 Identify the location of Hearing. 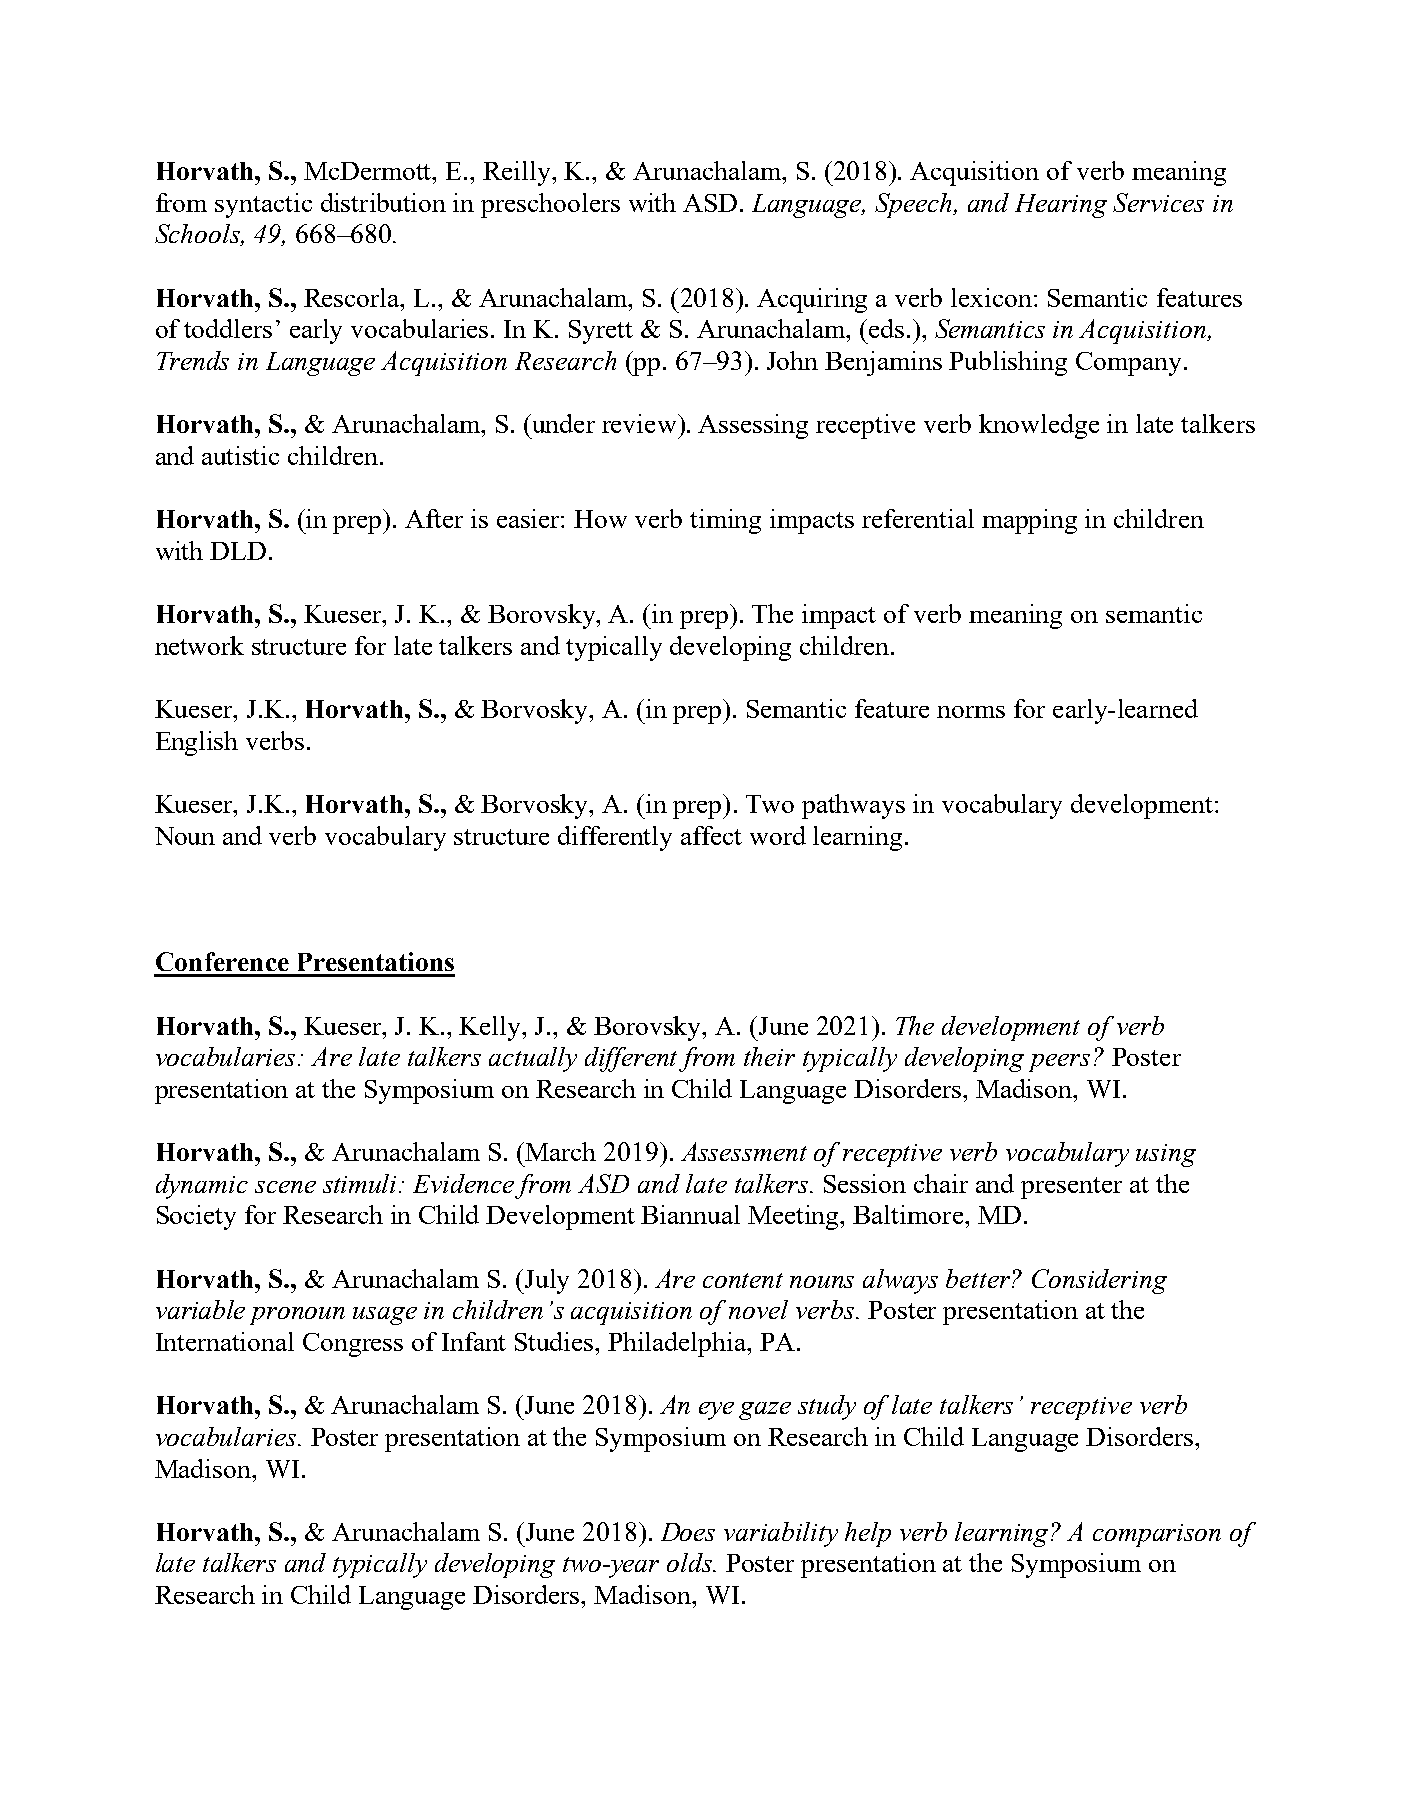
(1061, 206).
